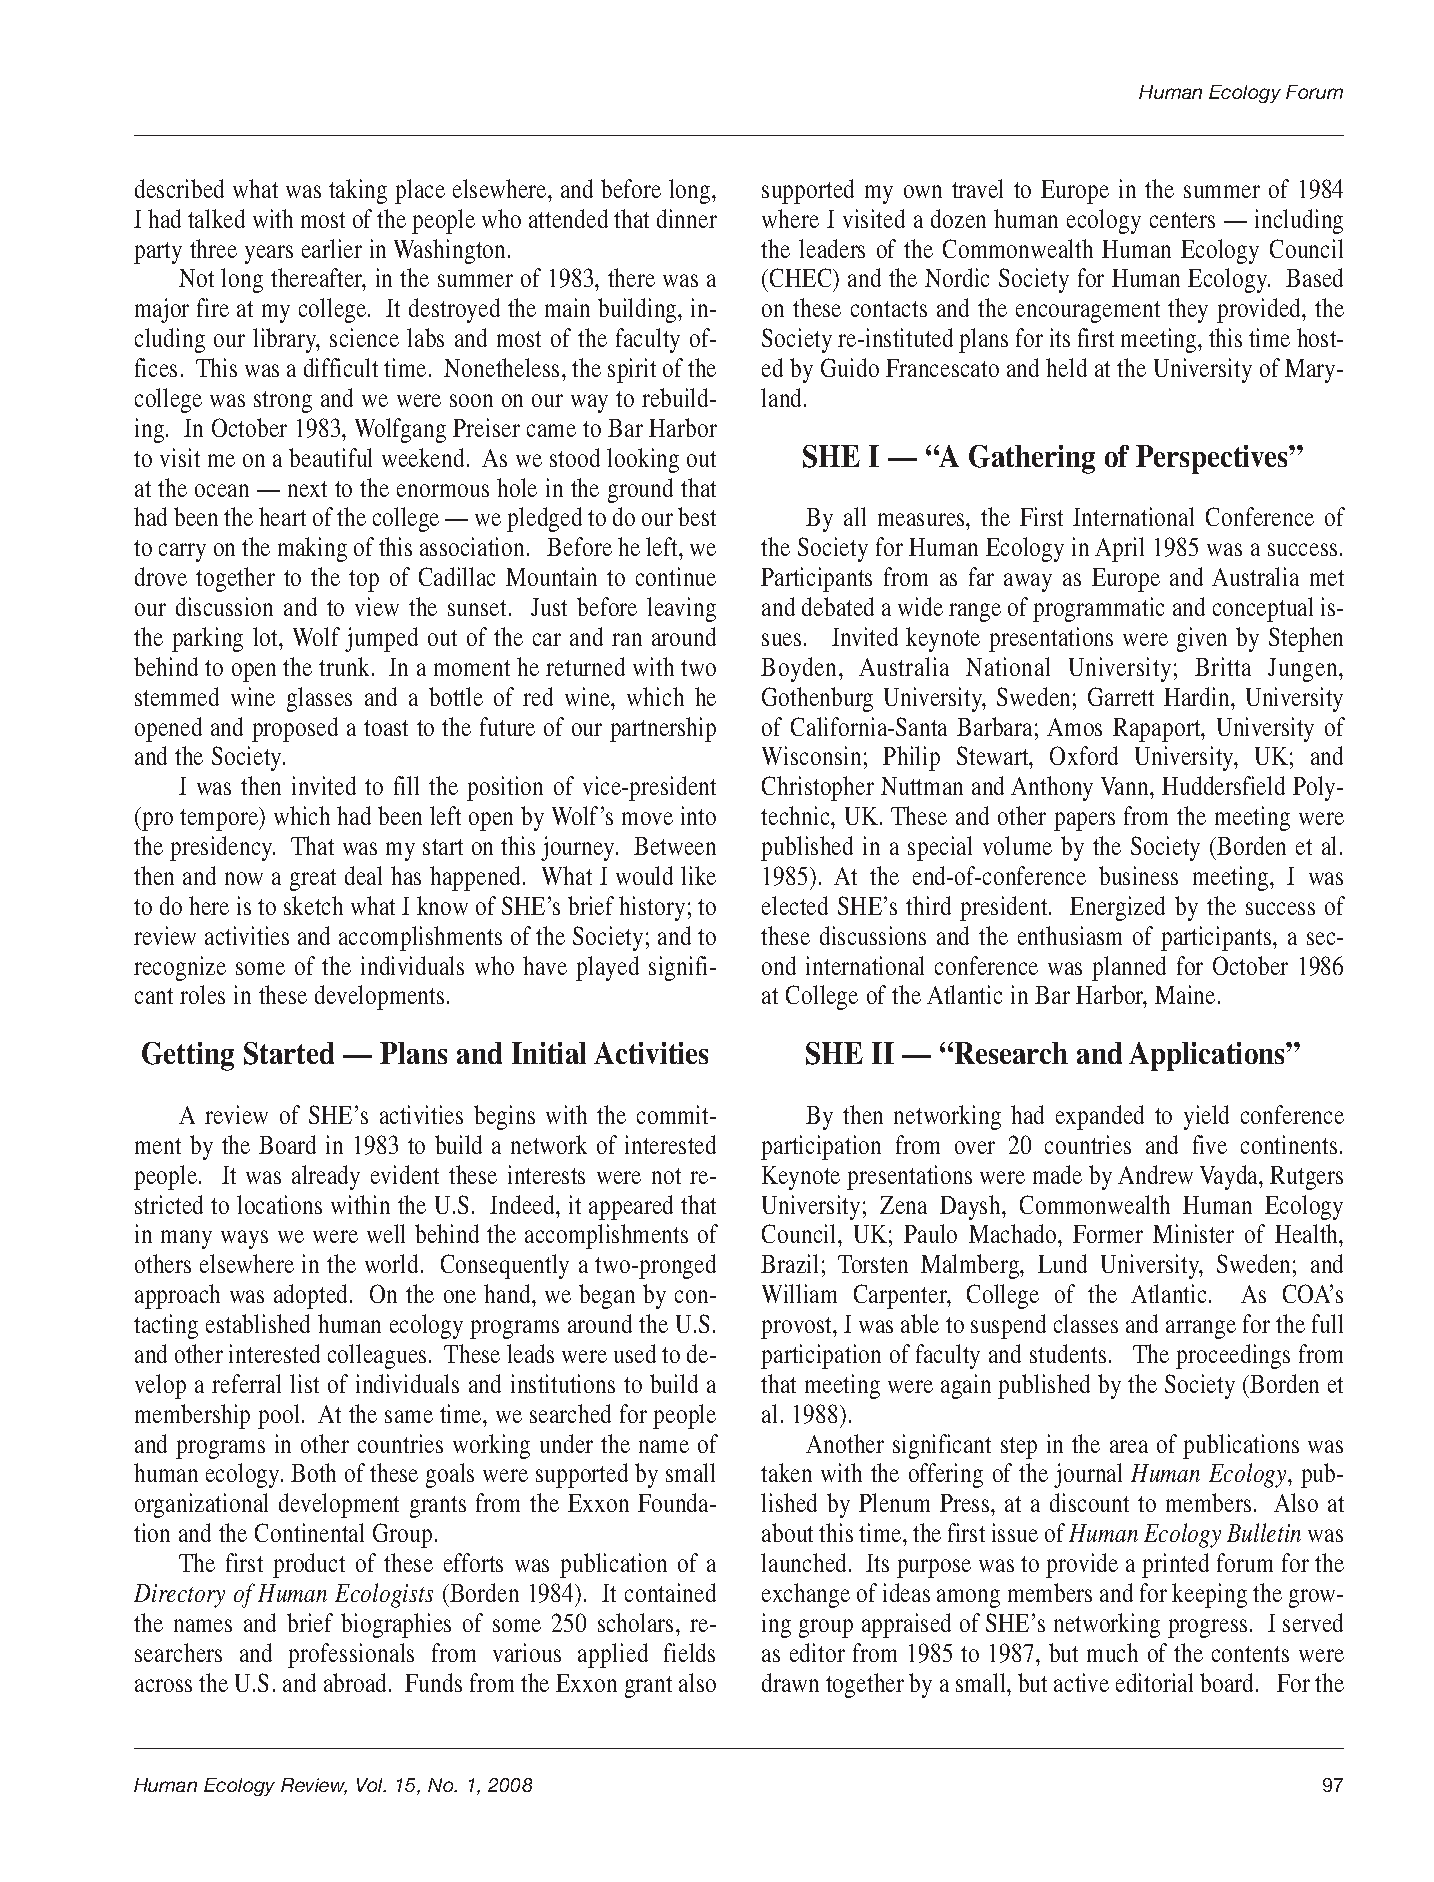 The image size is (1434, 1882). Describe the element at coordinates (795, 905) in the screenshot. I see `elected` at that location.
